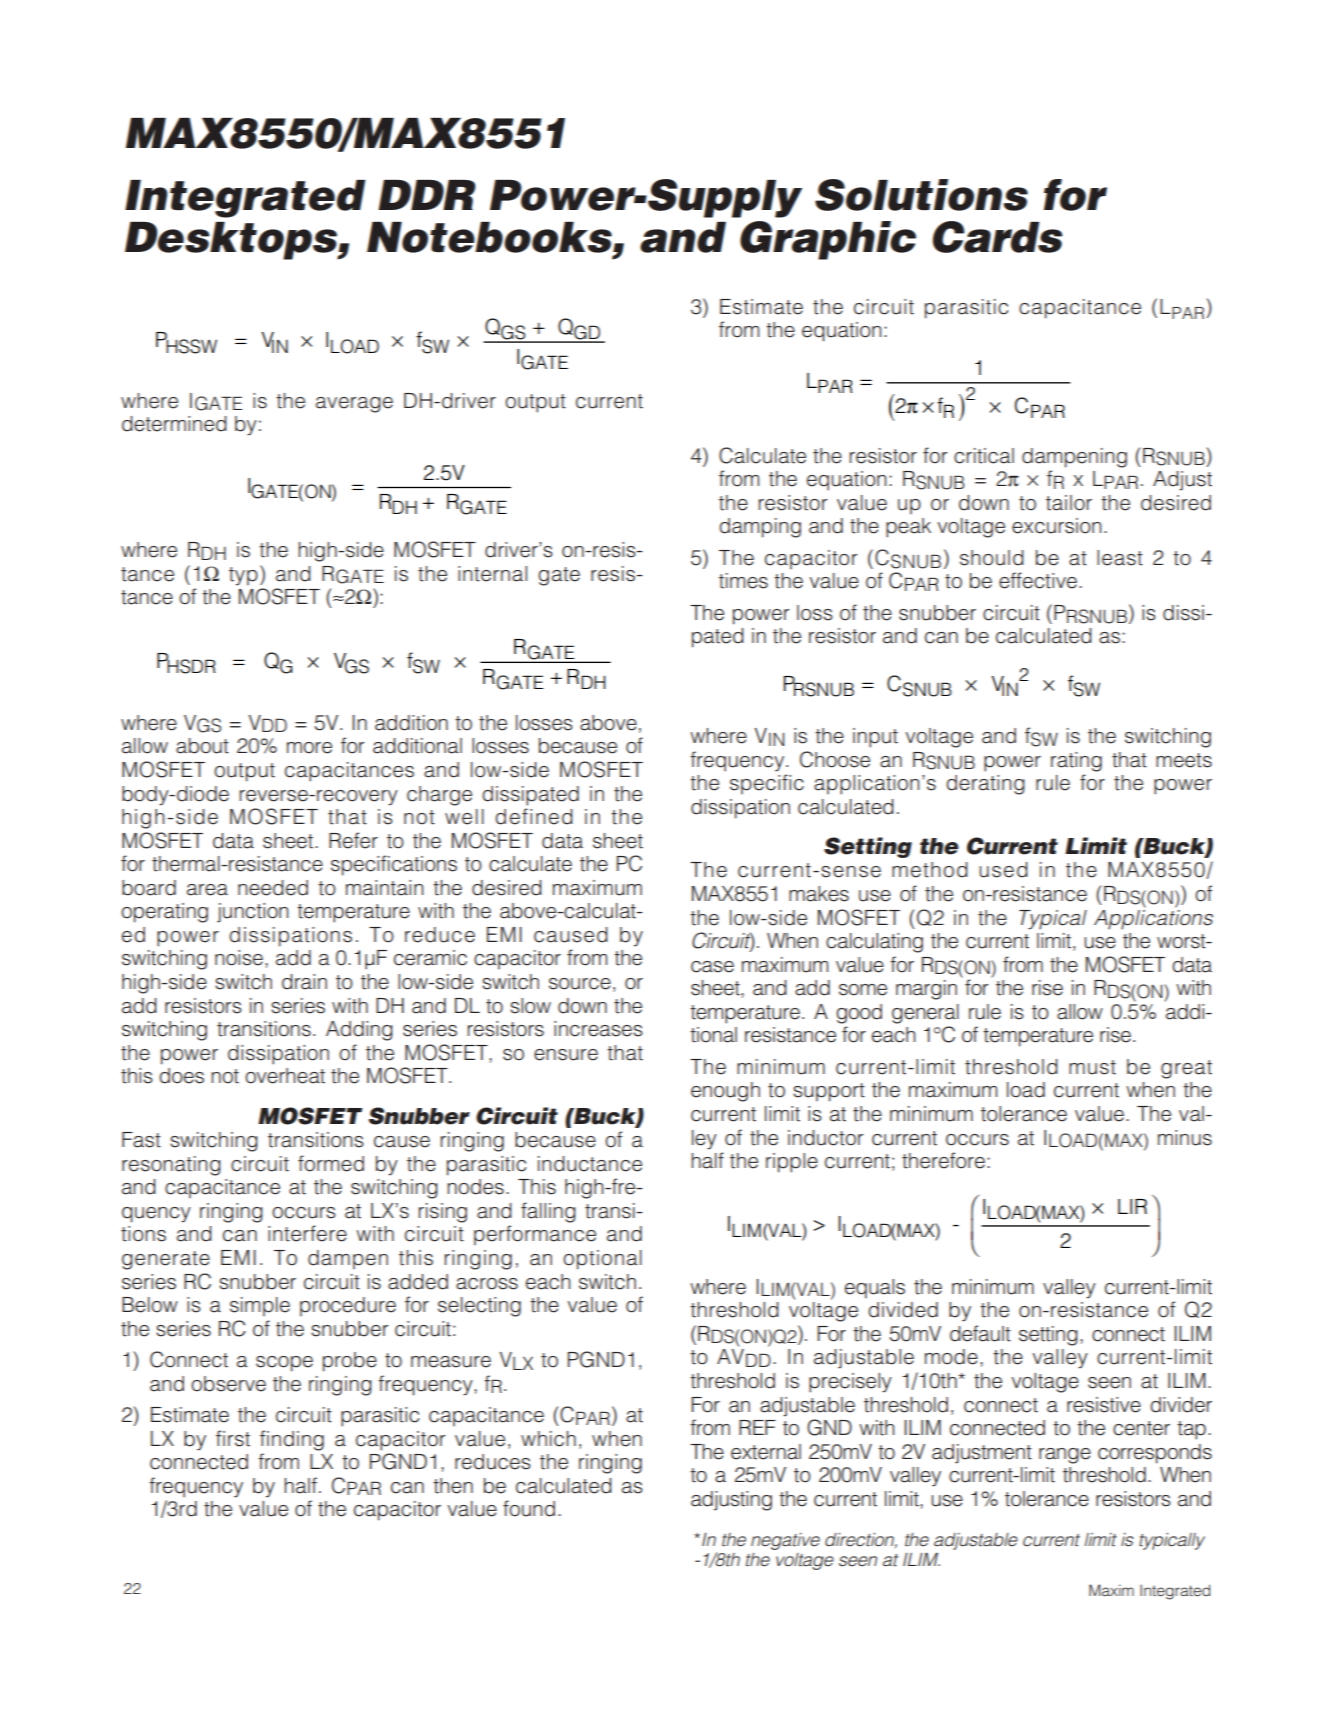  Describe the element at coordinates (926, 990) in the screenshot. I see `margin` at that location.
